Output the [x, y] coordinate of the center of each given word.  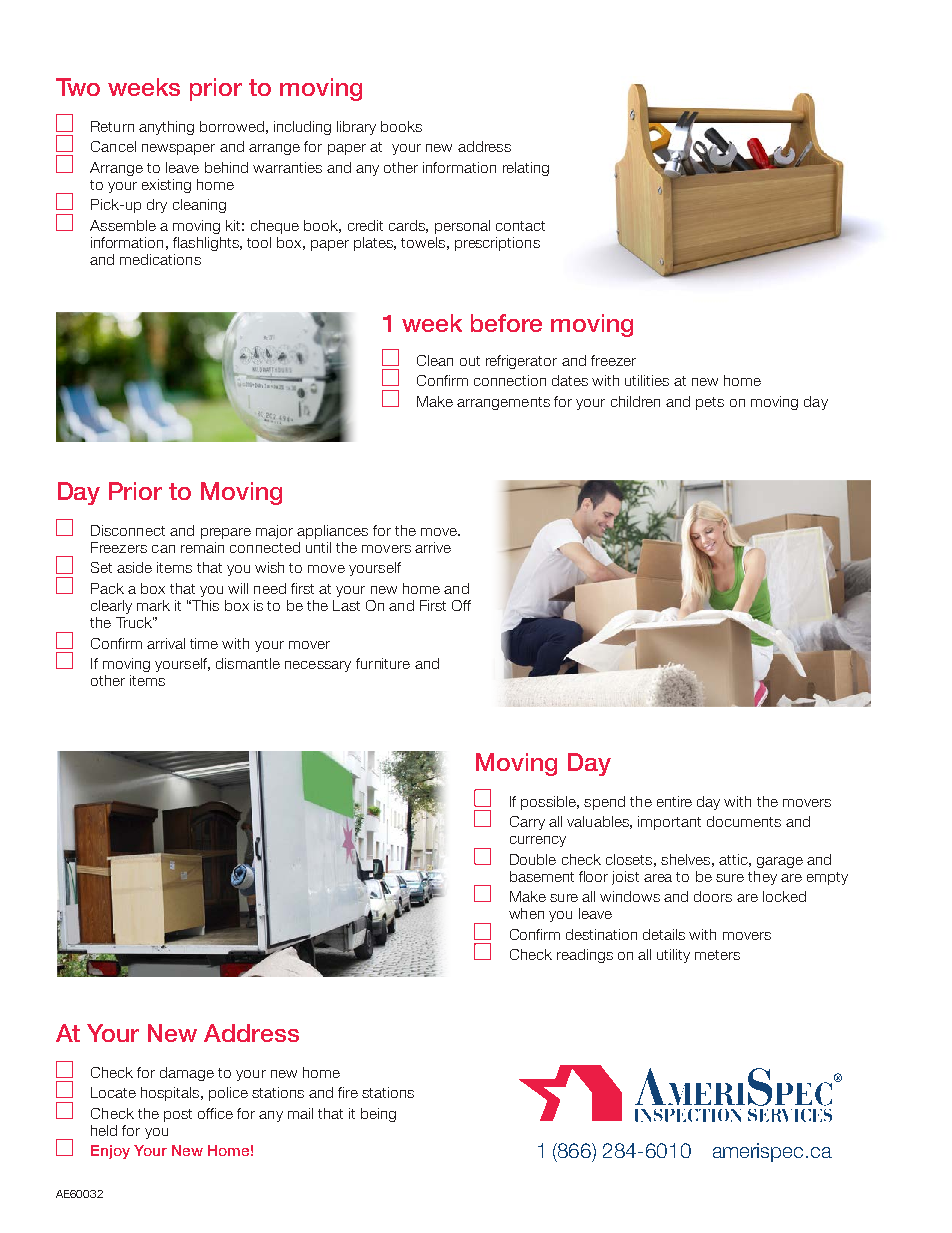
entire [674, 801]
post [178, 1115]
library [356, 128]
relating [526, 169]
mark [153, 605]
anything [166, 128]
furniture [383, 663]
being [378, 1115]
